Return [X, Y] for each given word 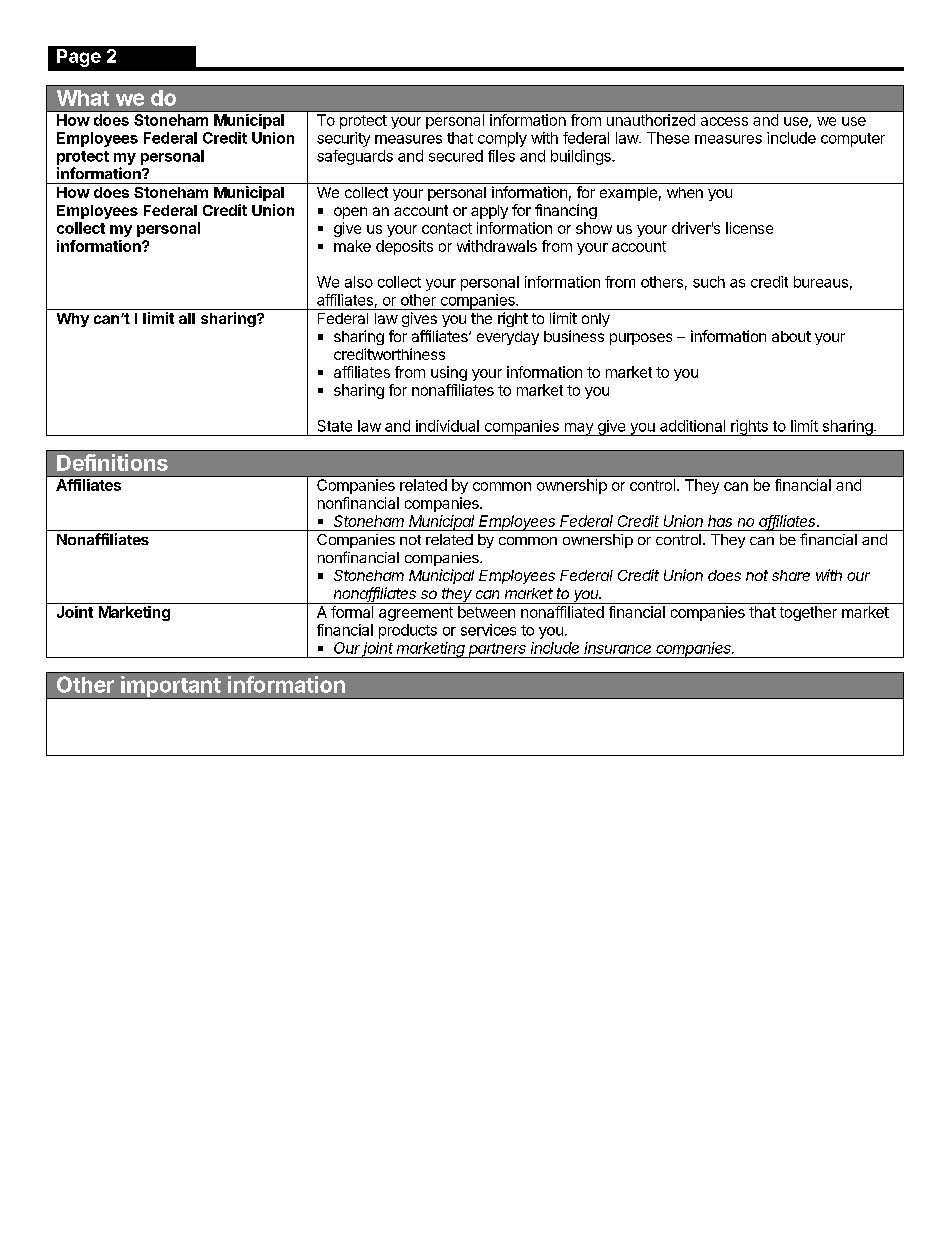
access [724, 121]
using [449, 373]
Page [79, 58]
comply [502, 139]
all [187, 318]
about [791, 336]
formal [352, 612]
